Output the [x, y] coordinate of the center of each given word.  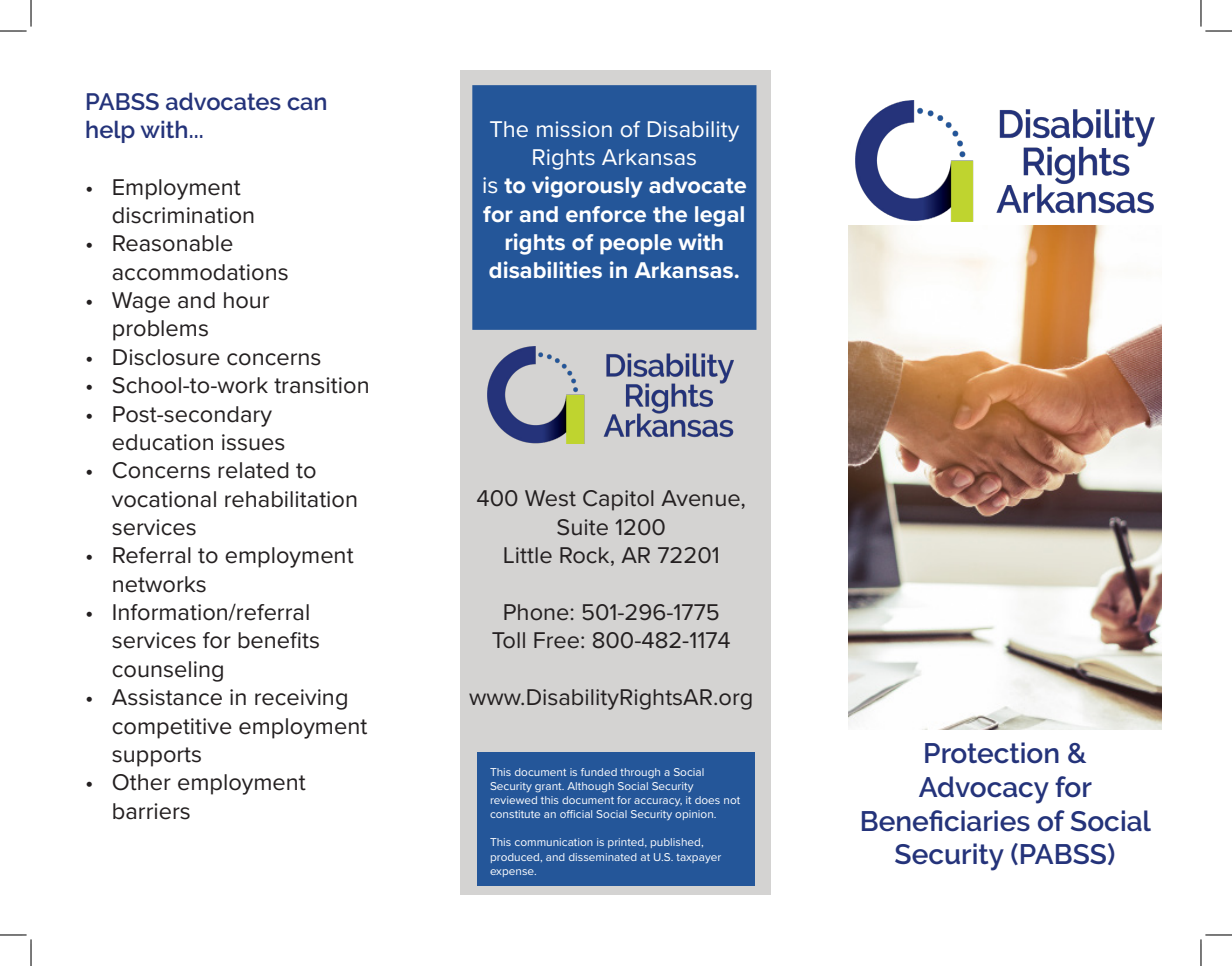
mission [574, 129]
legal [719, 216]
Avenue [700, 498]
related [253, 470]
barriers [151, 811]
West [550, 498]
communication [554, 842]
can [306, 103]
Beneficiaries [946, 821]
